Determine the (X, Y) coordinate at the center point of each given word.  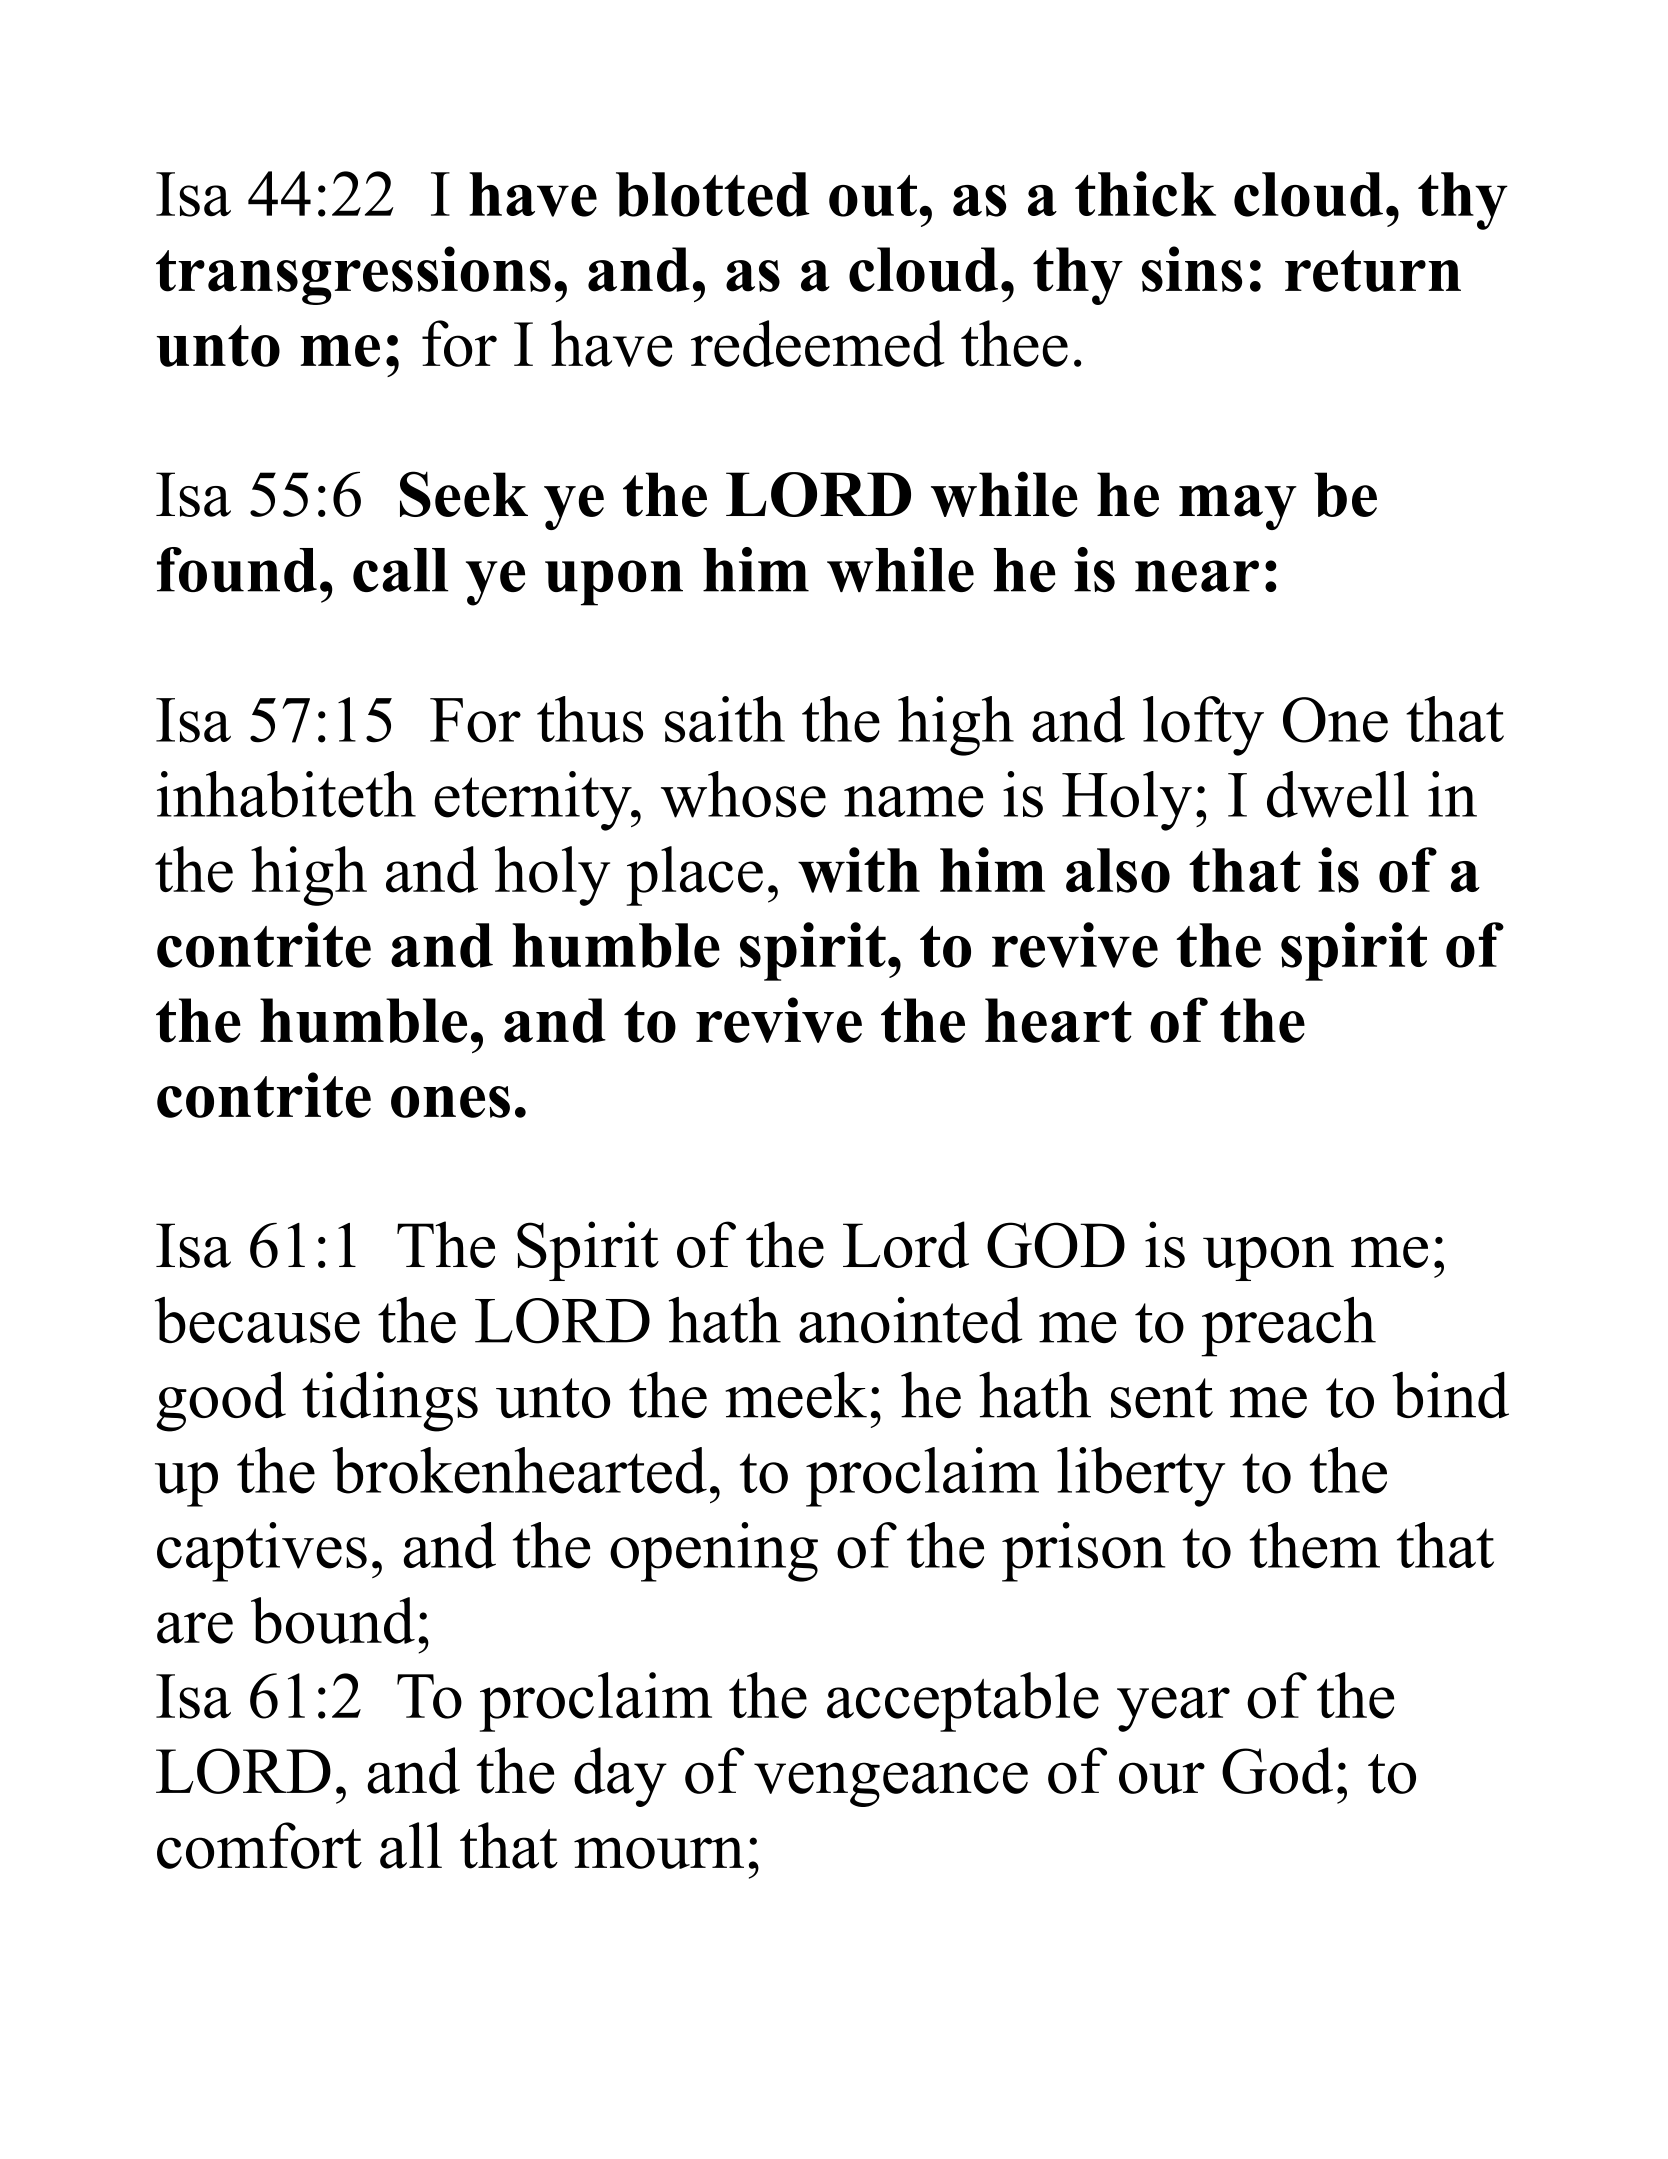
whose (743, 794)
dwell (1338, 794)
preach (1288, 1327)
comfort (259, 1845)
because (257, 1320)
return (1373, 271)
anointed (911, 1320)
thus (590, 719)
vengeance (891, 1784)
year (1173, 1709)
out (873, 196)
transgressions (353, 275)
